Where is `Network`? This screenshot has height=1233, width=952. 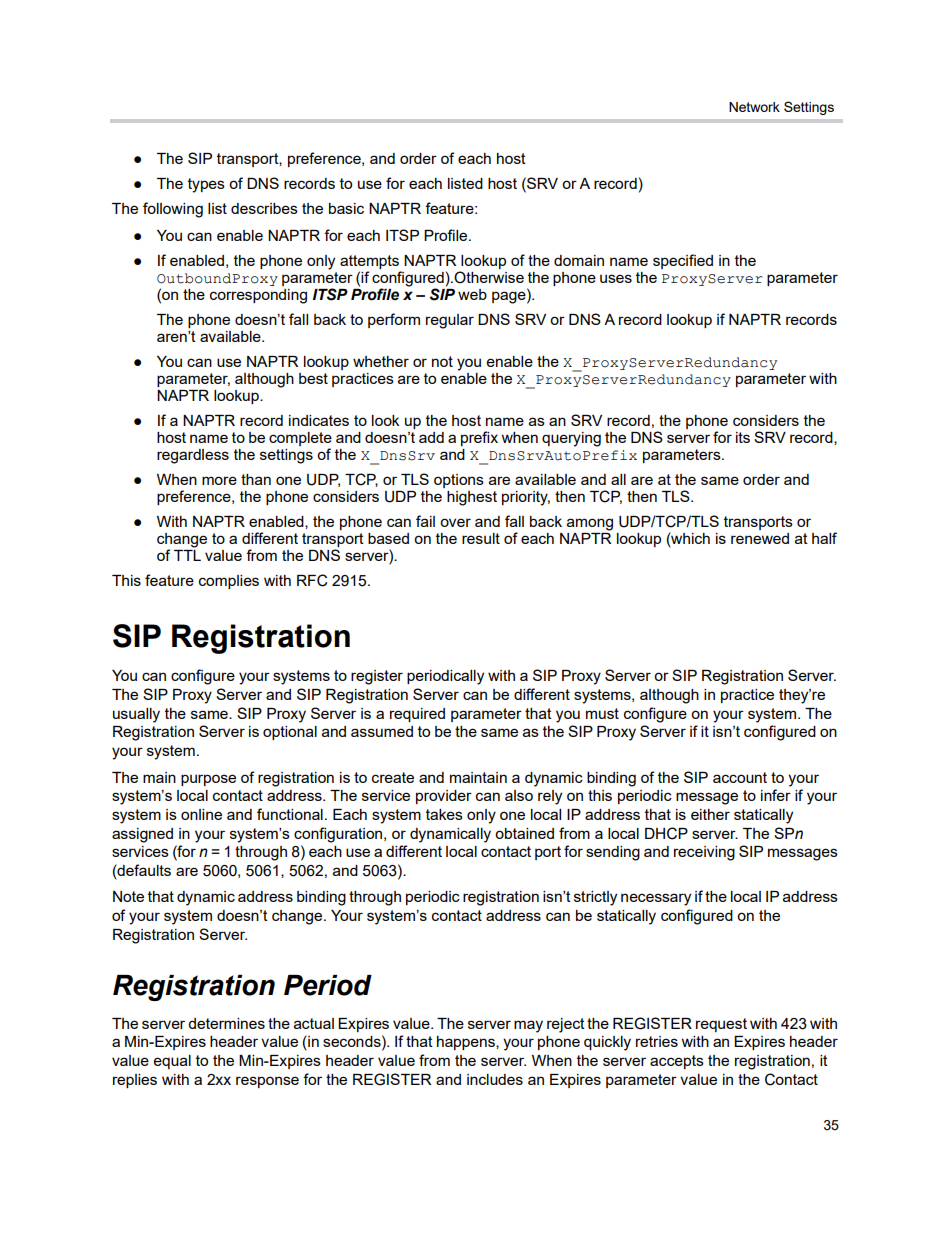
Network is located at coordinates (754, 107).
